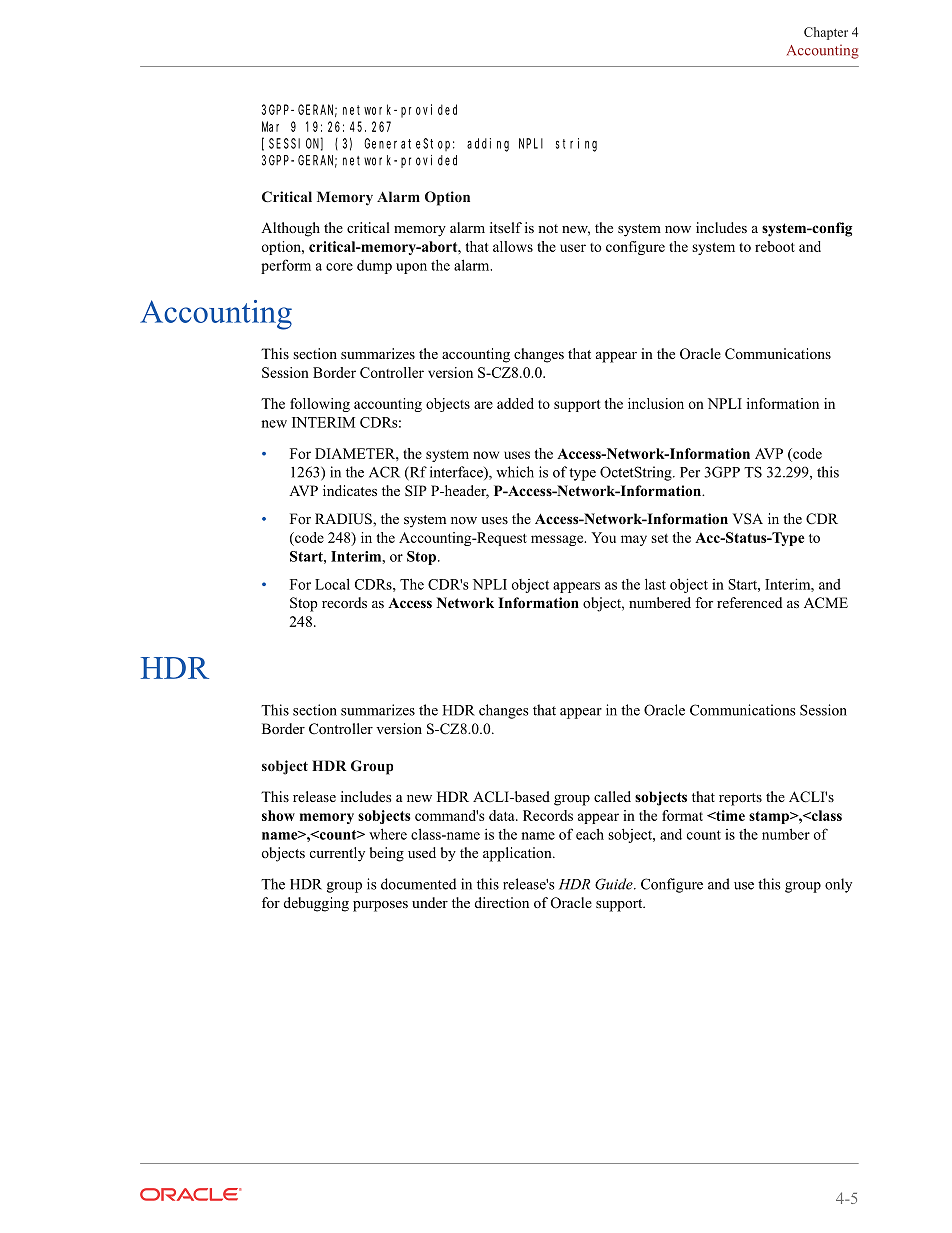 Image resolution: width=952 pixels, height=1233 pixels. Describe the element at coordinates (350, 490) in the screenshot. I see `indicates` at that location.
